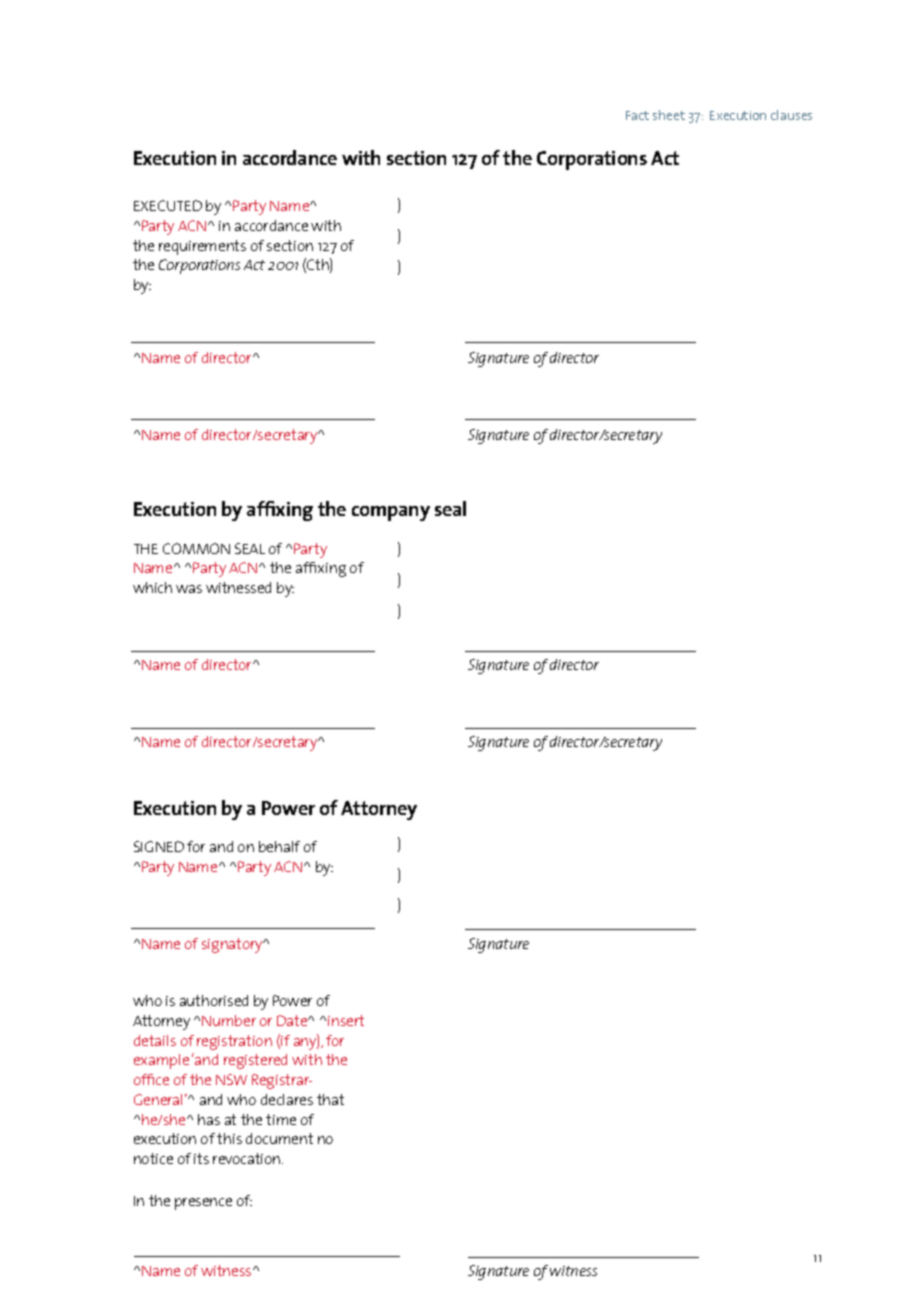 The height and width of the page is (1308, 924). I want to click on behalf, so click(279, 846).
